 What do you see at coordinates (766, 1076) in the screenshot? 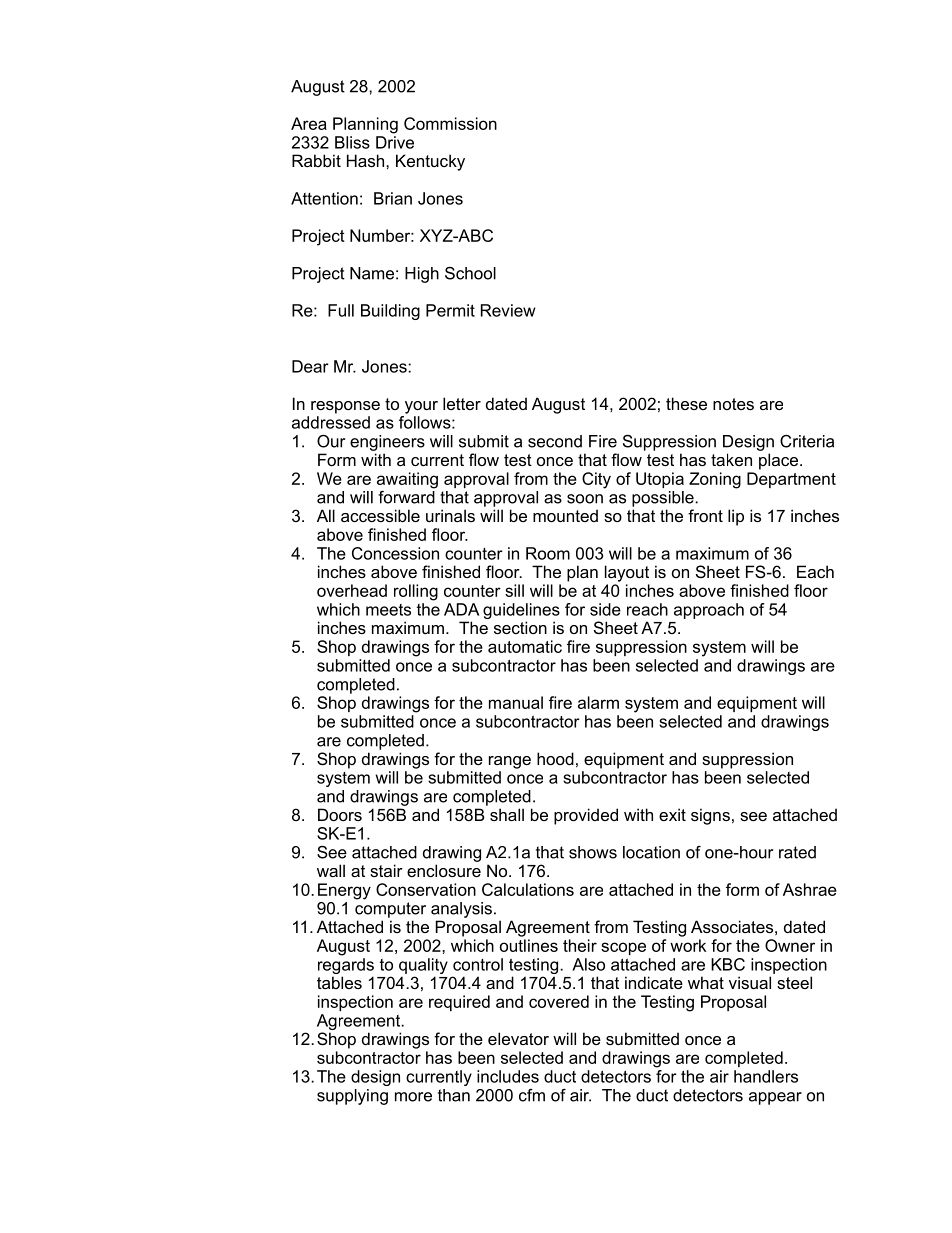
I see `handlers` at bounding box center [766, 1076].
